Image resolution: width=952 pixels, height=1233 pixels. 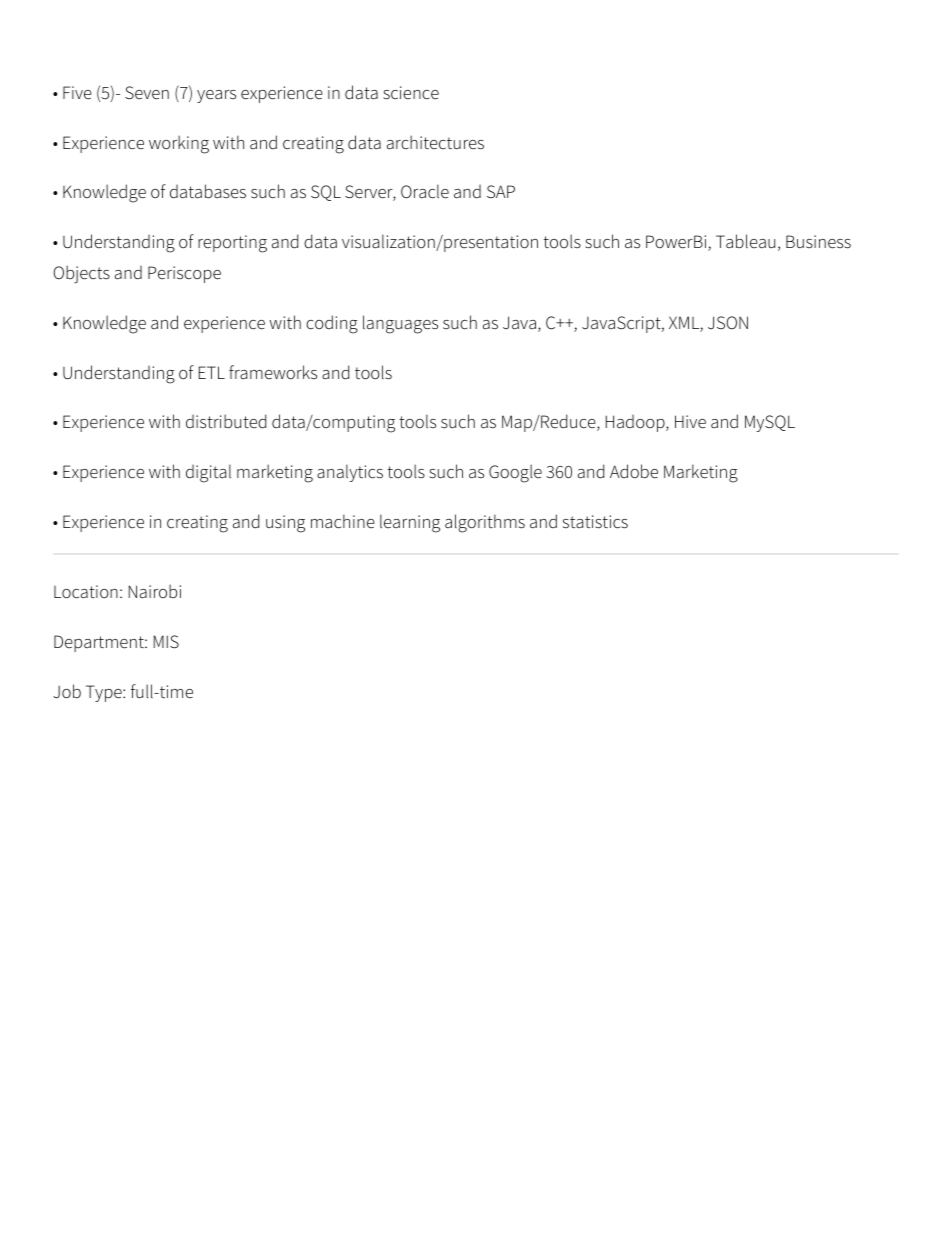 What do you see at coordinates (400, 324) in the screenshot?
I see `languages` at bounding box center [400, 324].
